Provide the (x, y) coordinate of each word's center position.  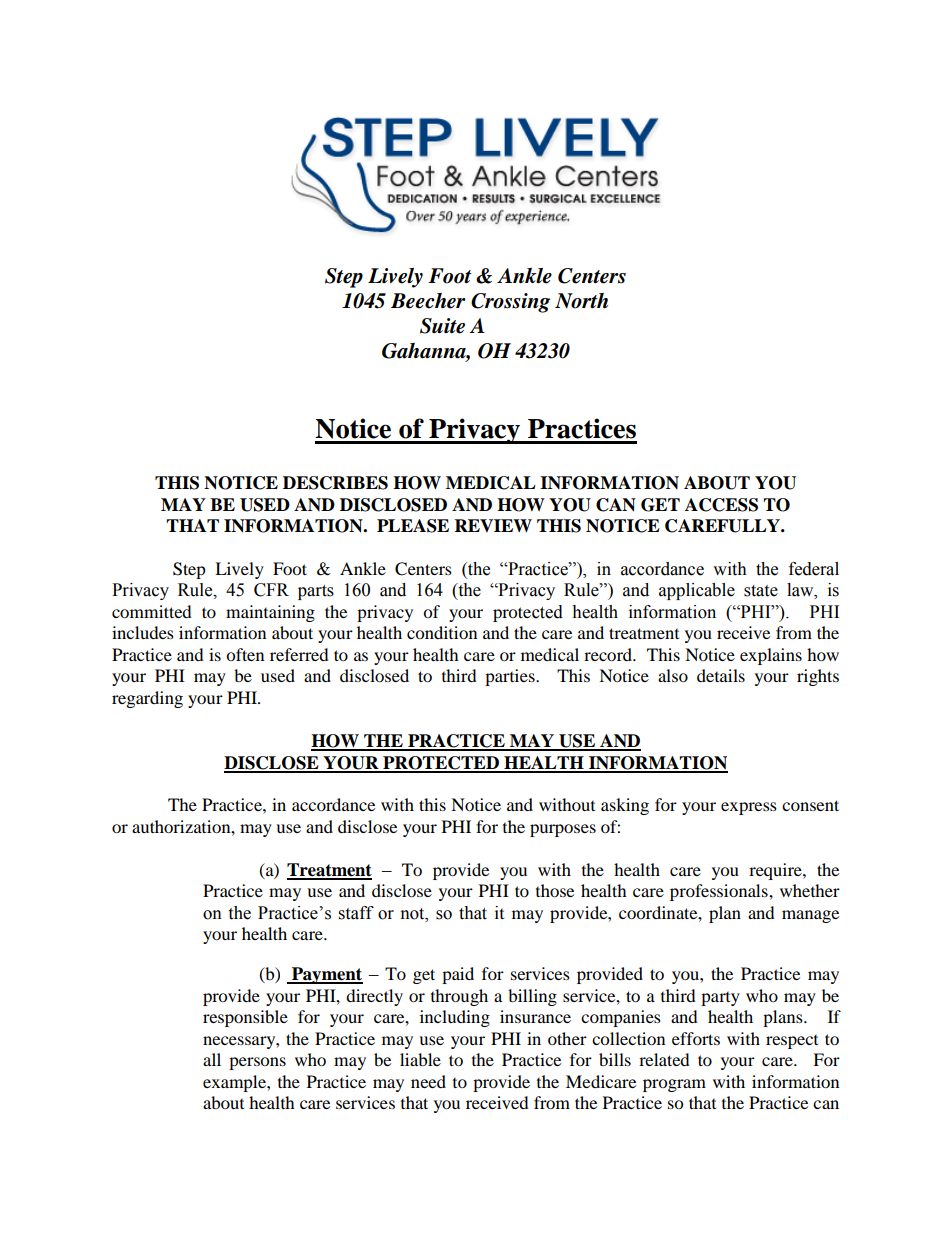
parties (511, 677)
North (581, 301)
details (721, 675)
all (212, 1059)
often (245, 654)
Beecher (428, 301)
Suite (442, 326)
